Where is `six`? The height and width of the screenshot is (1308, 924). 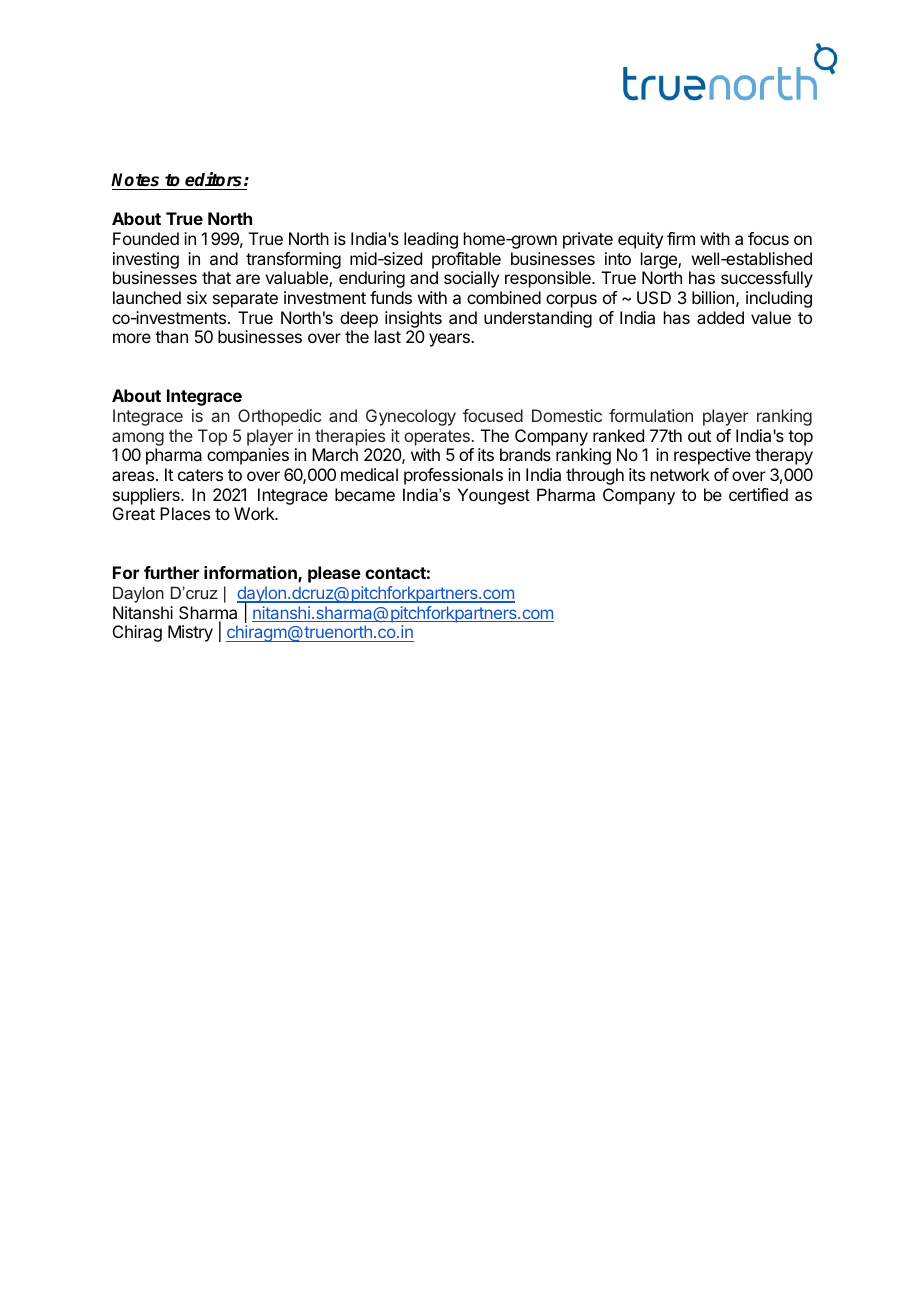 six is located at coordinates (197, 297).
